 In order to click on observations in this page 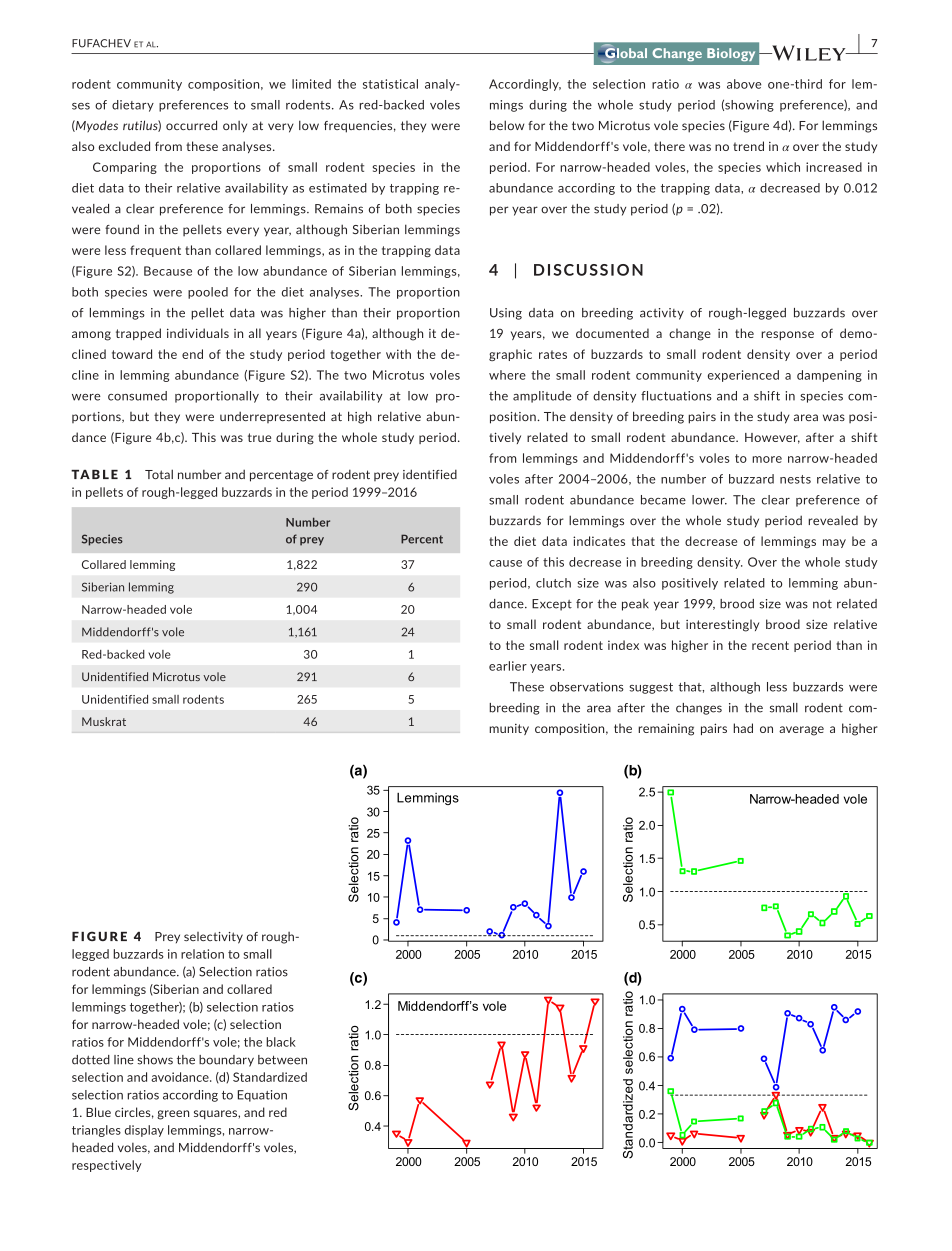, I will do `click(587, 687)`.
